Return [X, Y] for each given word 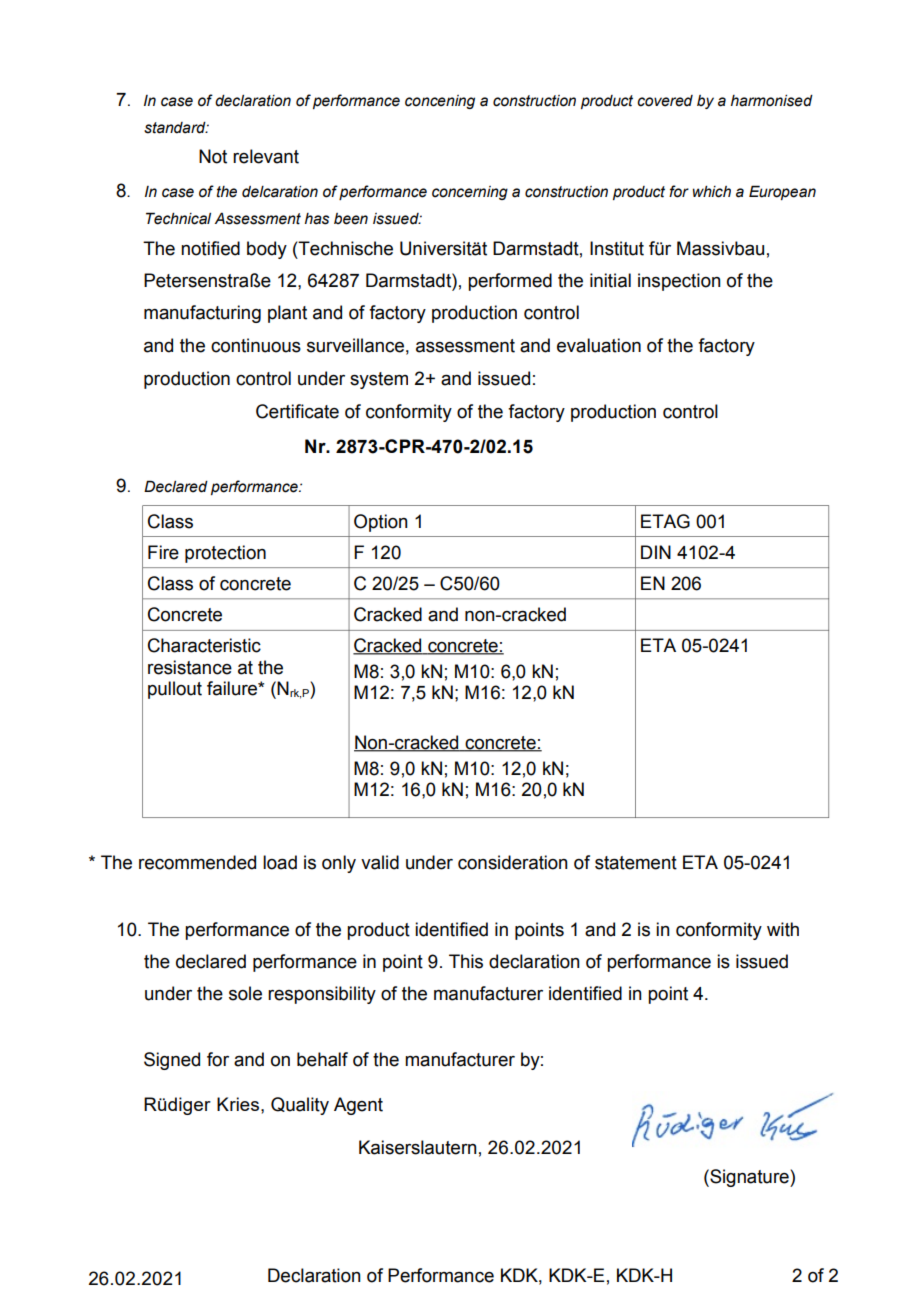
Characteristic [204, 645]
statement [636, 863]
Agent [358, 1106]
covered [665, 101]
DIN [656, 552]
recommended [197, 862]
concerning [470, 193]
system [379, 380]
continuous [256, 345]
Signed [172, 1061]
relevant [266, 156]
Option [381, 523]
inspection [679, 282]
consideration [513, 862]
